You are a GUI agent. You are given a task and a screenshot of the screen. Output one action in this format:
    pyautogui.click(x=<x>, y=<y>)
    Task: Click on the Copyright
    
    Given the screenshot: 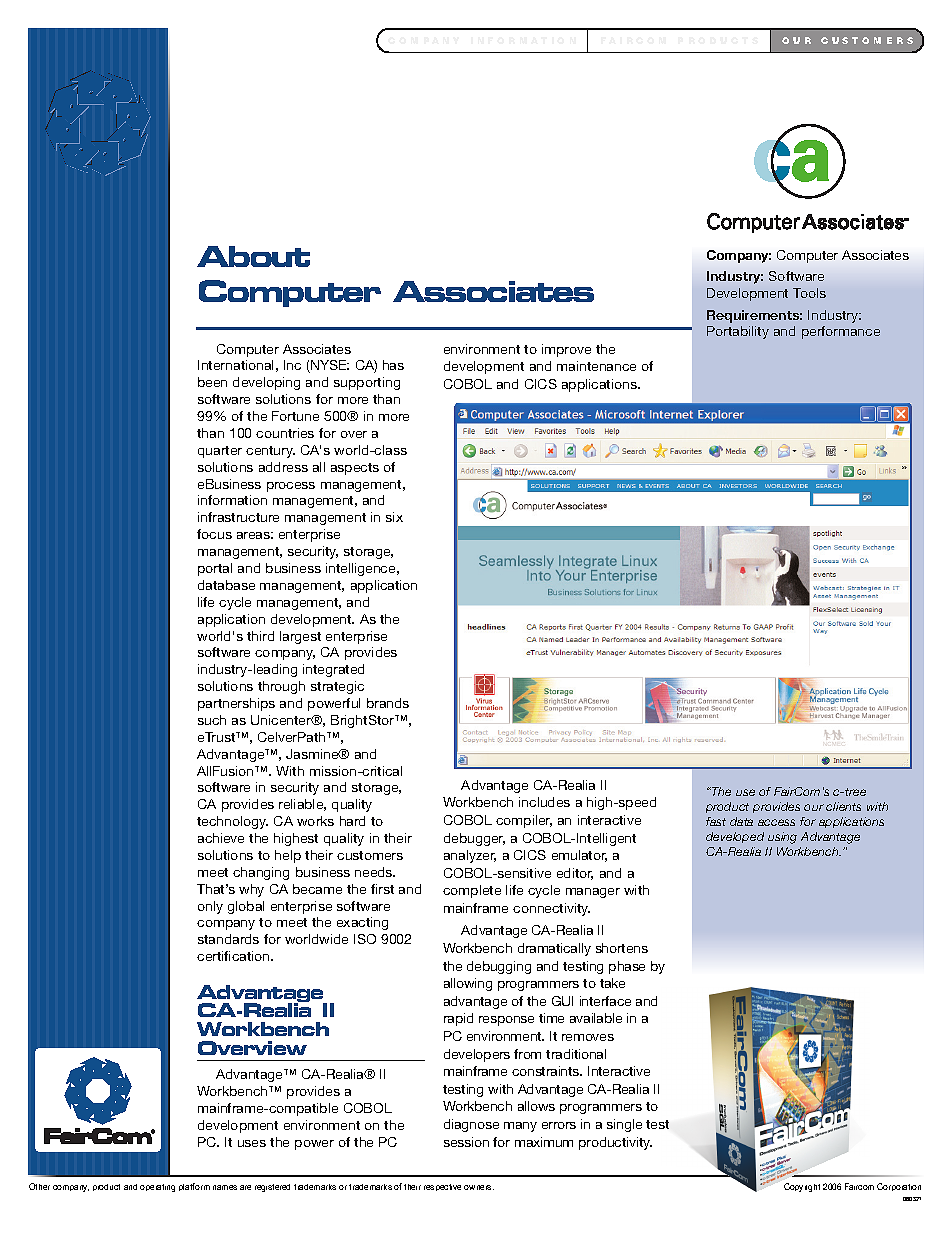 What is the action you would take?
    pyautogui.click(x=802, y=1187)
